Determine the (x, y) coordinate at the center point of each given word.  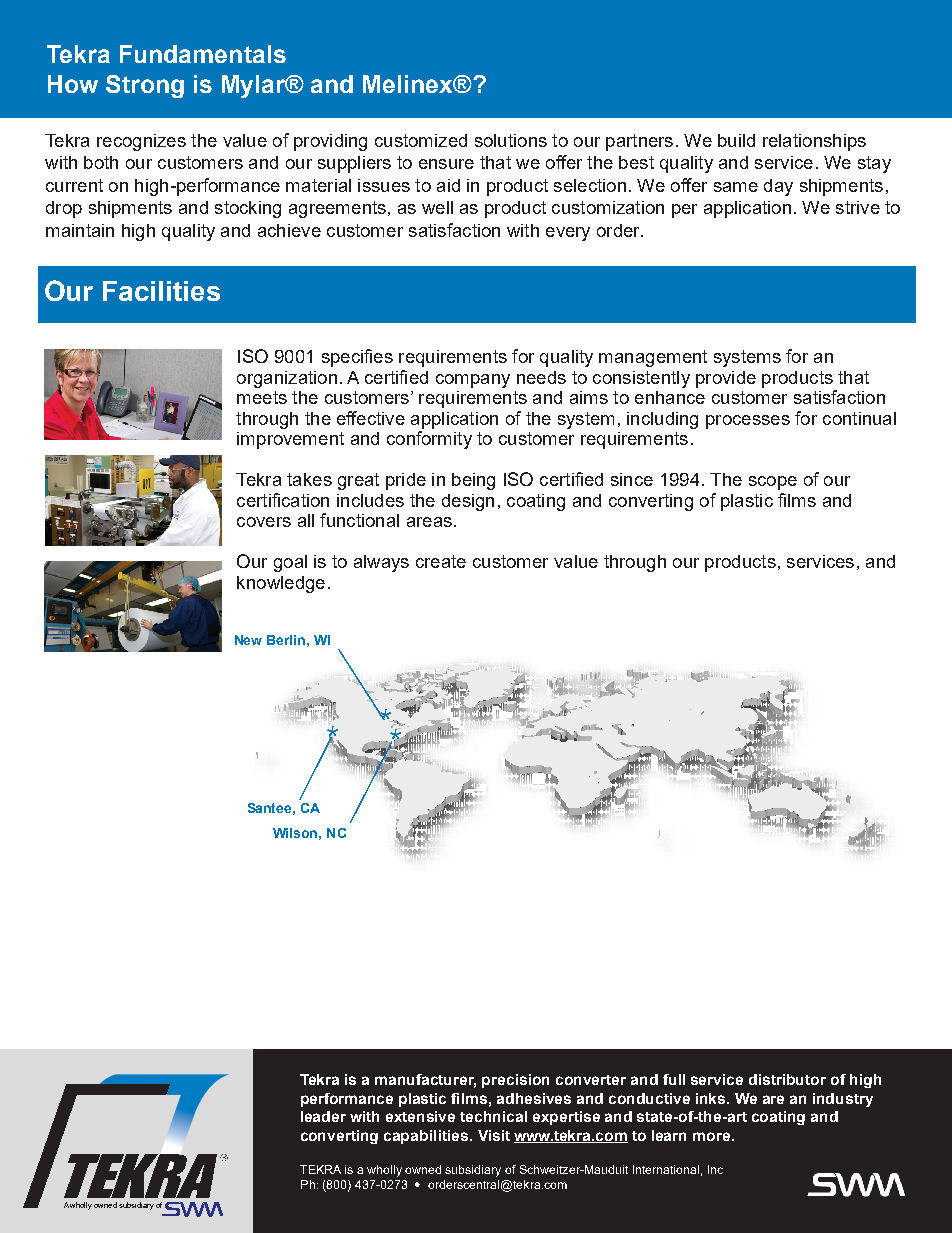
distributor (787, 1079)
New (248, 640)
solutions (511, 140)
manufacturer (425, 1081)
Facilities (161, 291)
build (736, 140)
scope (773, 483)
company (473, 381)
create (441, 561)
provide (726, 379)
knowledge (281, 584)
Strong (145, 86)
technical (493, 1116)
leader (323, 1116)
